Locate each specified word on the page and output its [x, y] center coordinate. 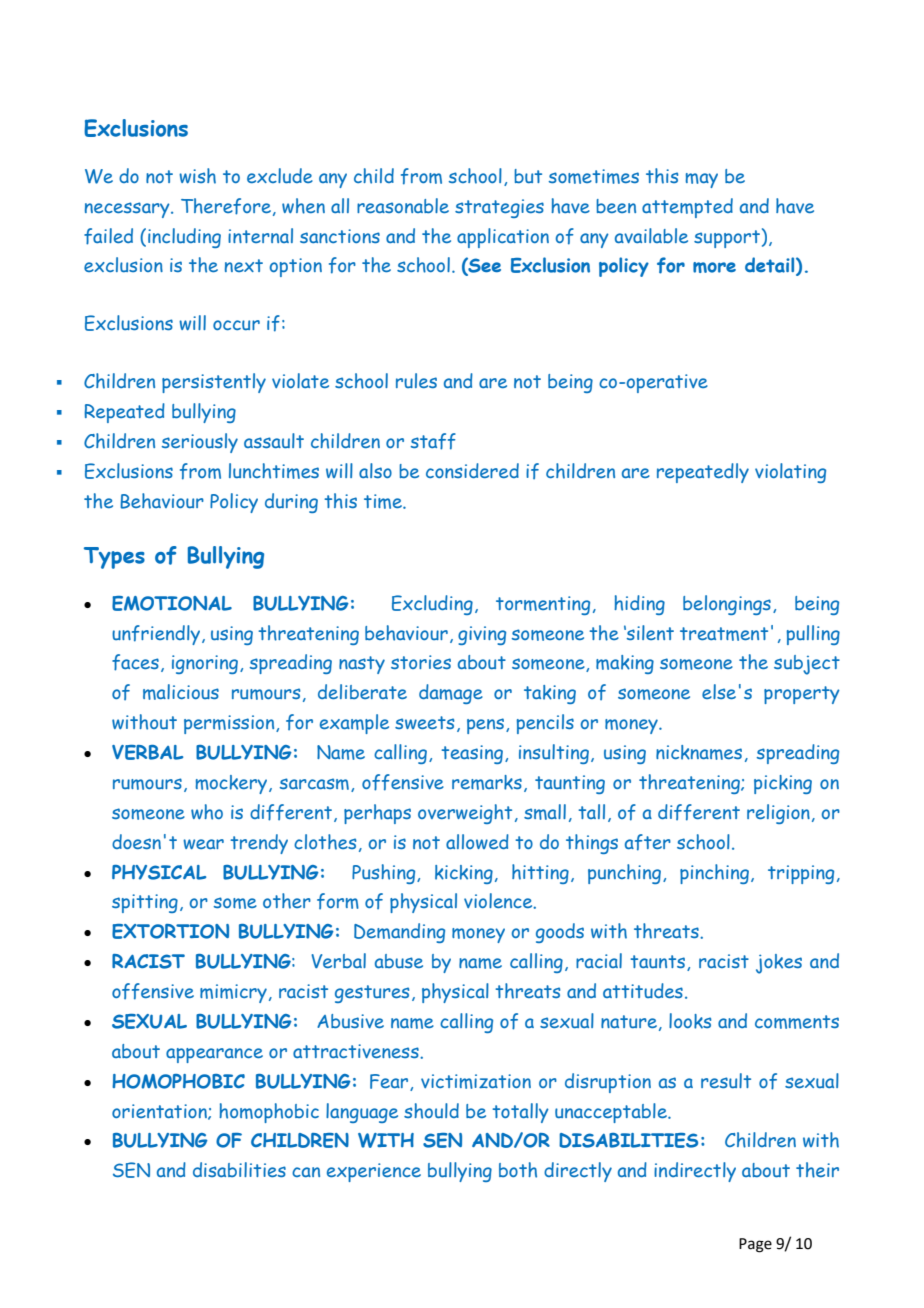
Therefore [226, 206]
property [802, 695]
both [518, 1170]
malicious [181, 692]
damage [451, 694]
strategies [499, 208]
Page [755, 1245]
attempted [687, 208]
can [306, 1172]
